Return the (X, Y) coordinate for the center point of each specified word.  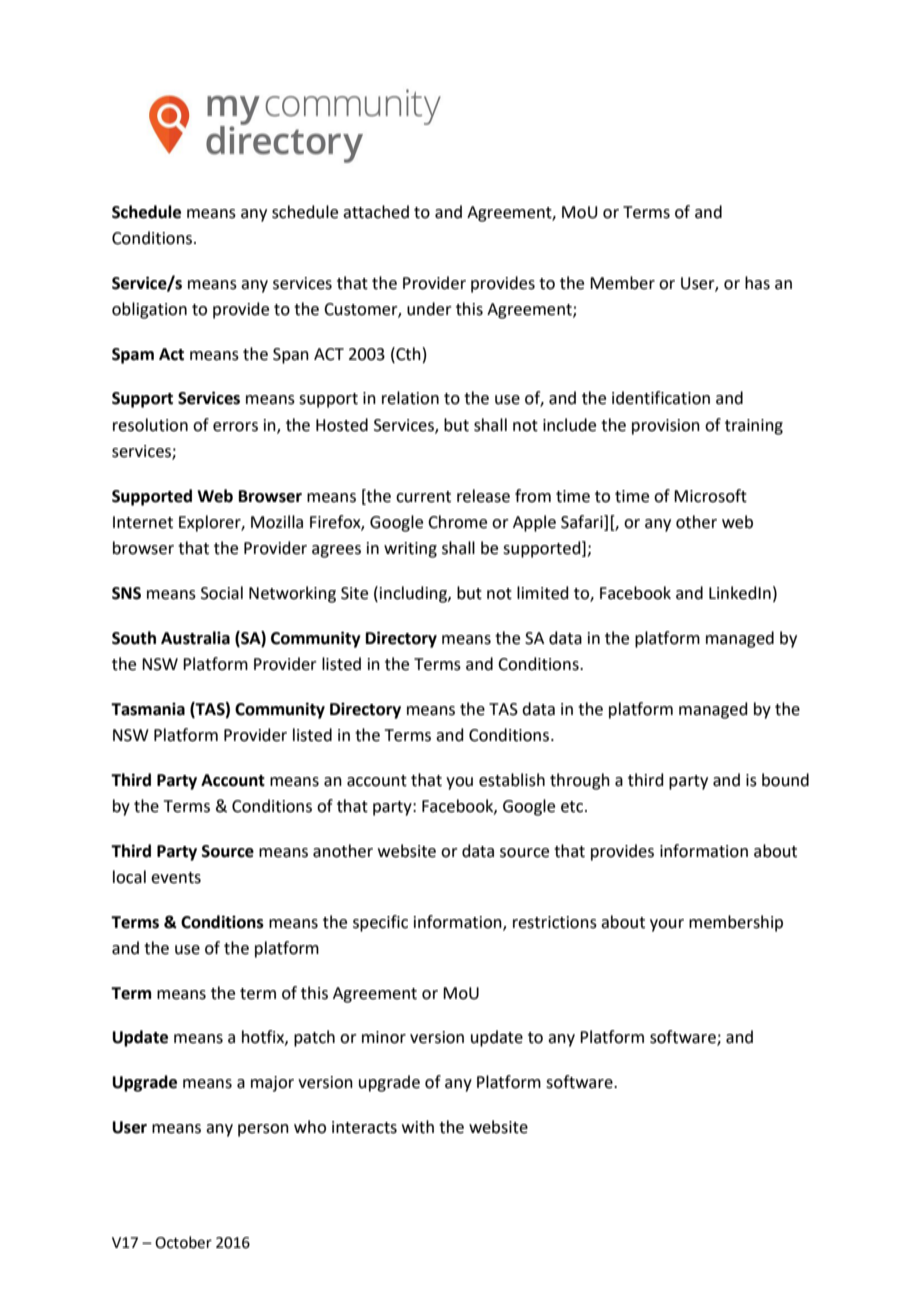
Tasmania (148, 709)
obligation (149, 310)
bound (785, 780)
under (429, 309)
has (757, 283)
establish (512, 780)
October (183, 1242)
